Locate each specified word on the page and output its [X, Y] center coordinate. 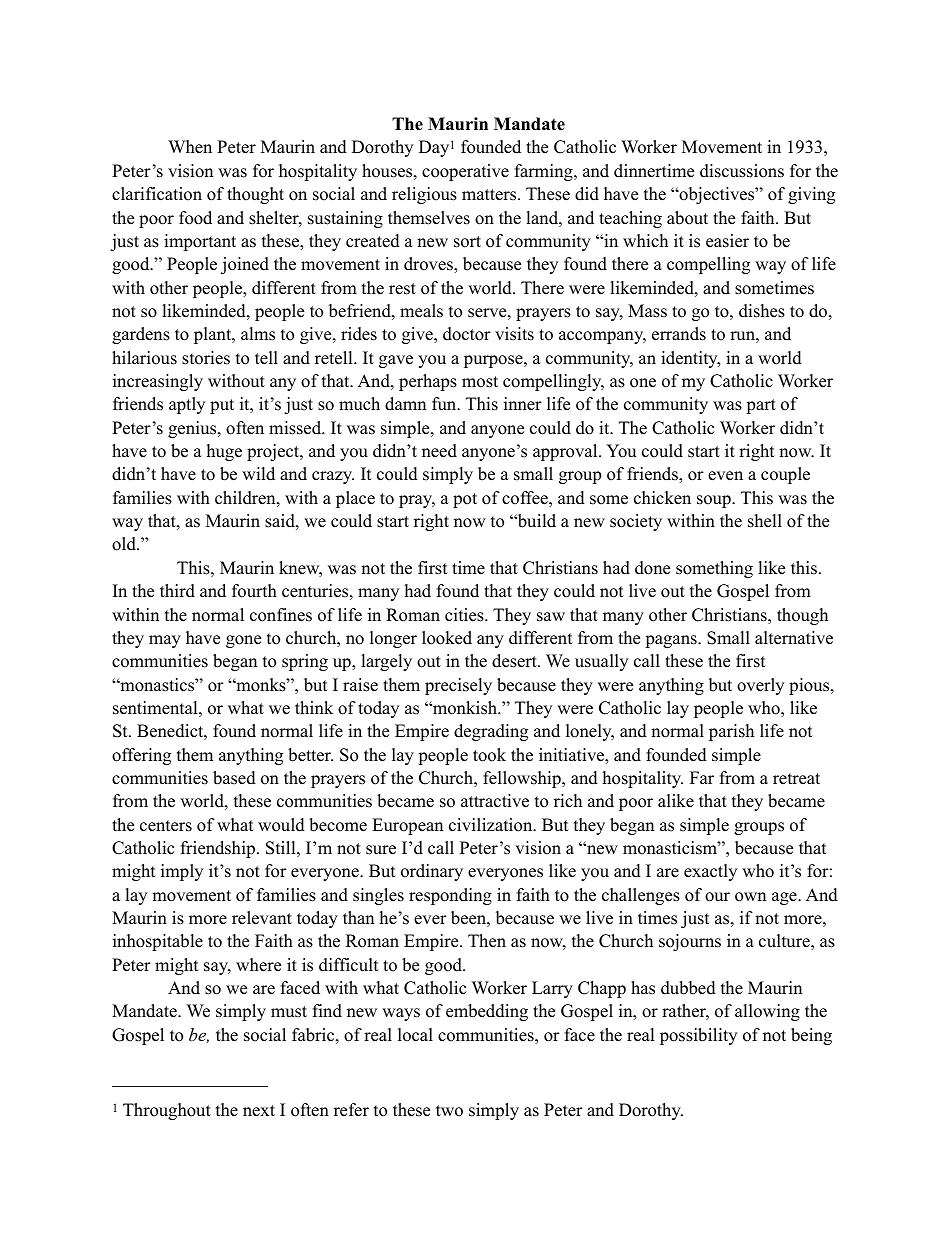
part [761, 406]
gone [243, 641]
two [449, 1111]
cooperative [465, 172]
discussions [742, 171]
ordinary [432, 872]
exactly [710, 872]
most [480, 382]
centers [166, 826]
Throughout [167, 1111]
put [222, 406]
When [190, 147]
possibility [698, 1036]
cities [465, 615]
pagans [672, 641]
